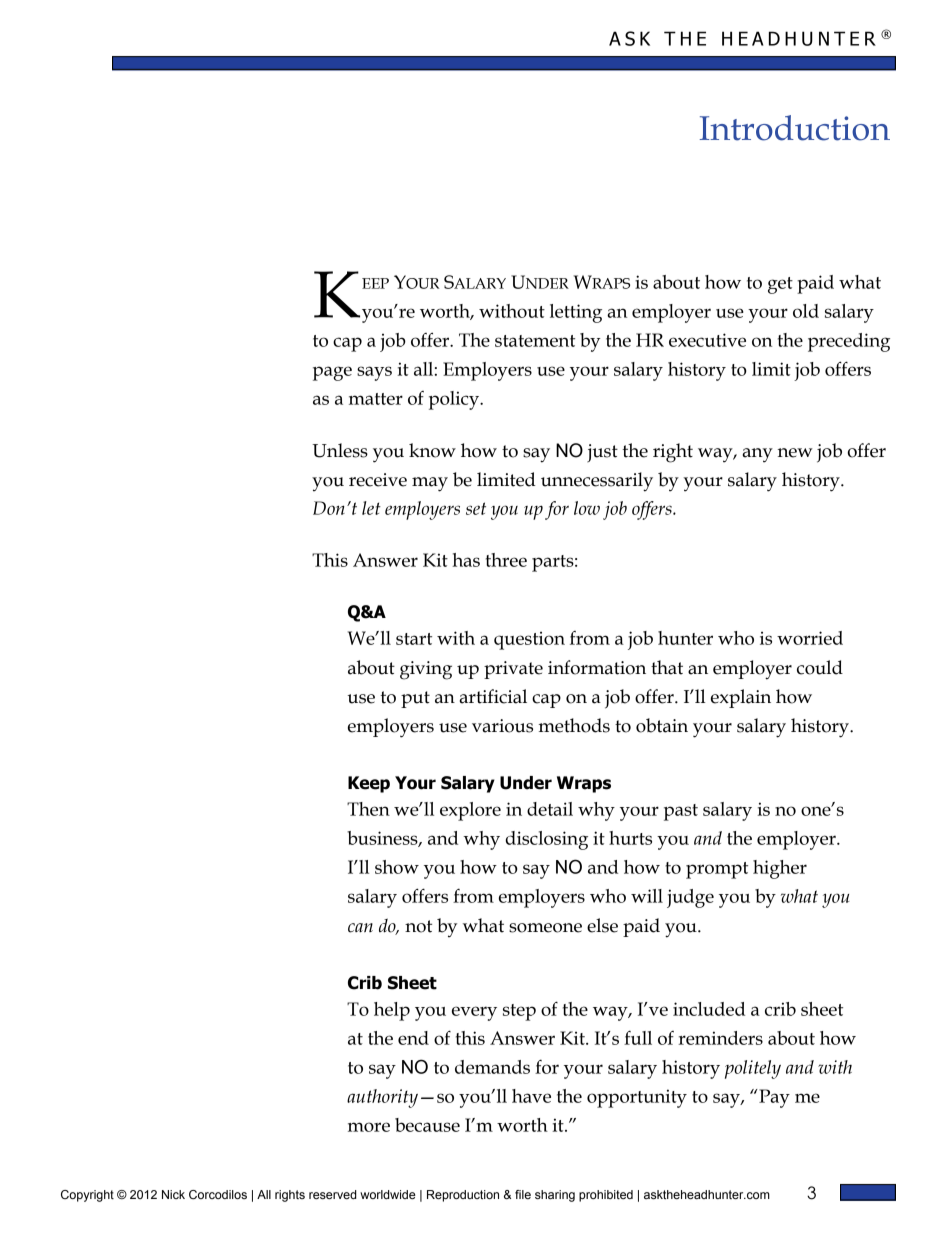 The width and height of the screenshot is (952, 1233). Describe the element at coordinates (513, 670) in the screenshot. I see `private` at that location.
